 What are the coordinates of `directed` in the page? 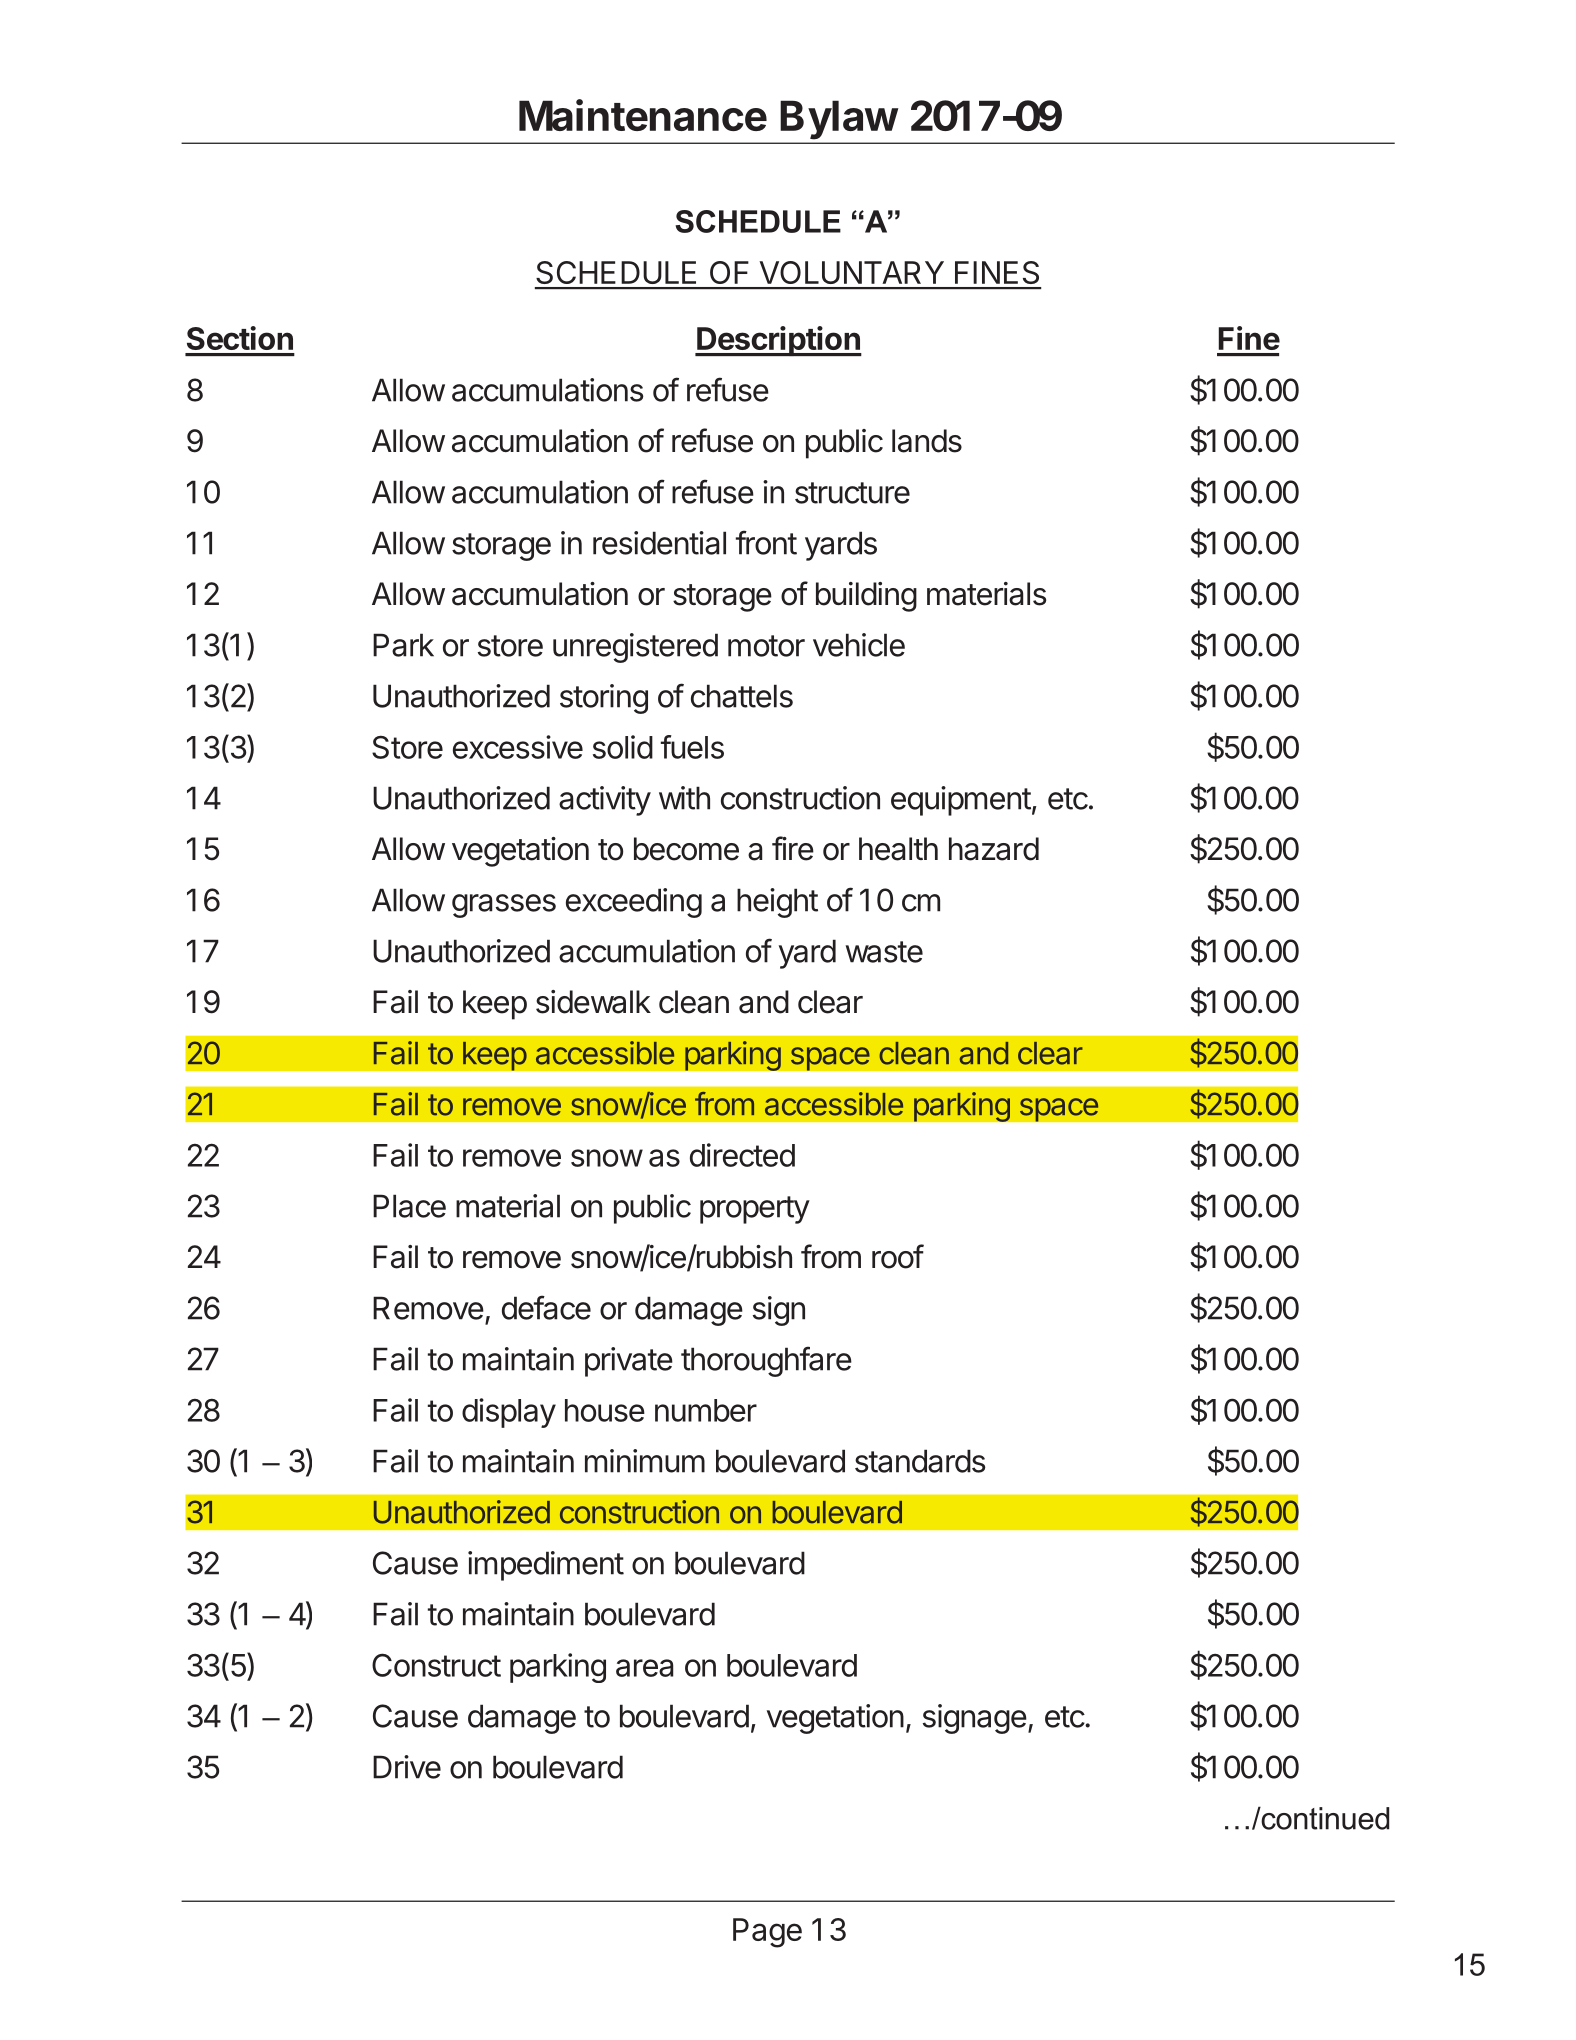 It's located at (742, 1155).
